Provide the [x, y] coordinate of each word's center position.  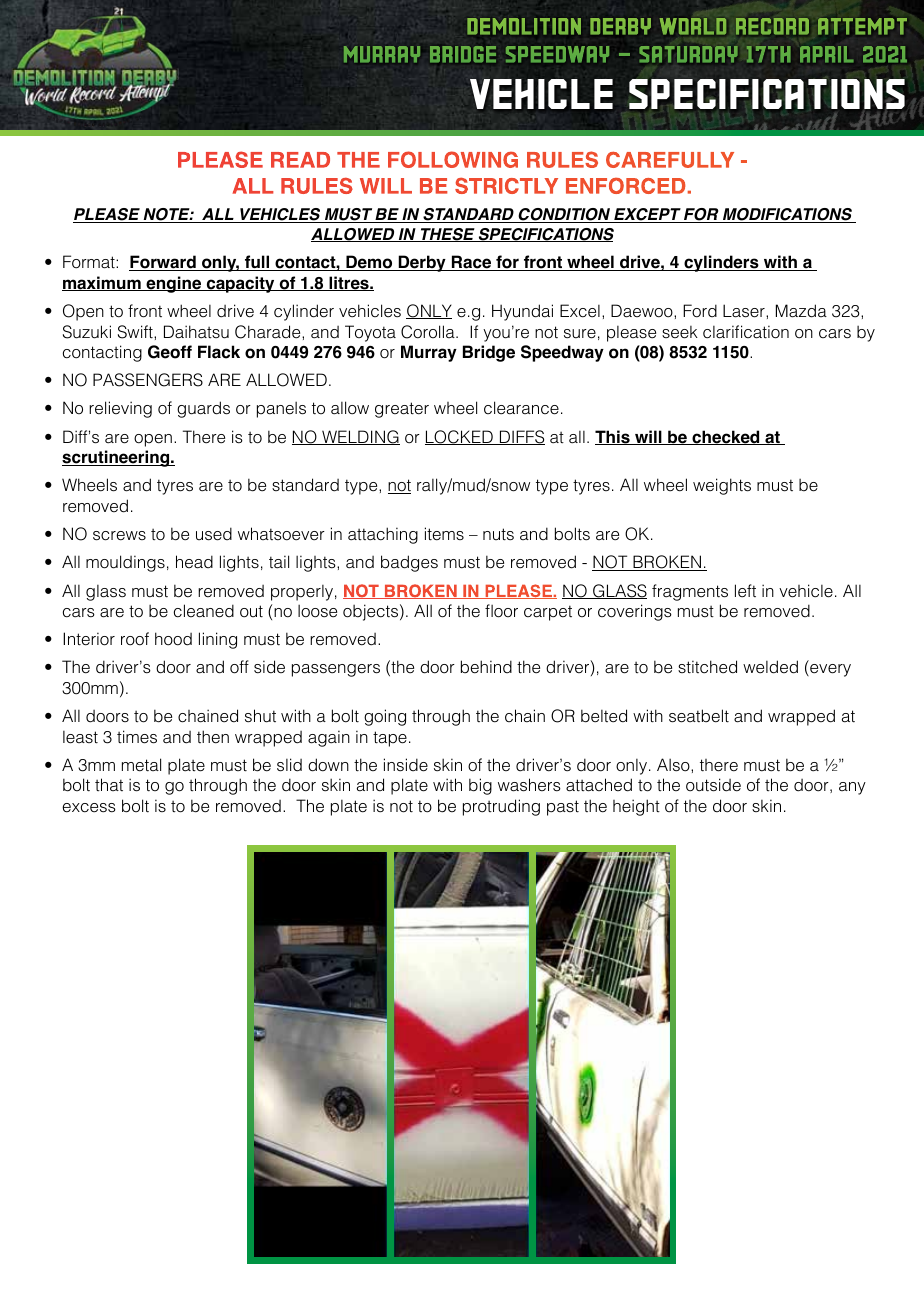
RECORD [772, 26]
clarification [746, 332]
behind [486, 667]
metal [141, 765]
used [214, 534]
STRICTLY [506, 186]
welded [770, 667]
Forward [163, 263]
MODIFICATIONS [788, 215]
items [444, 534]
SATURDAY [689, 54]
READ [300, 160]
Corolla [429, 332]
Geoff [170, 352]
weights [722, 486]
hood [173, 639]
